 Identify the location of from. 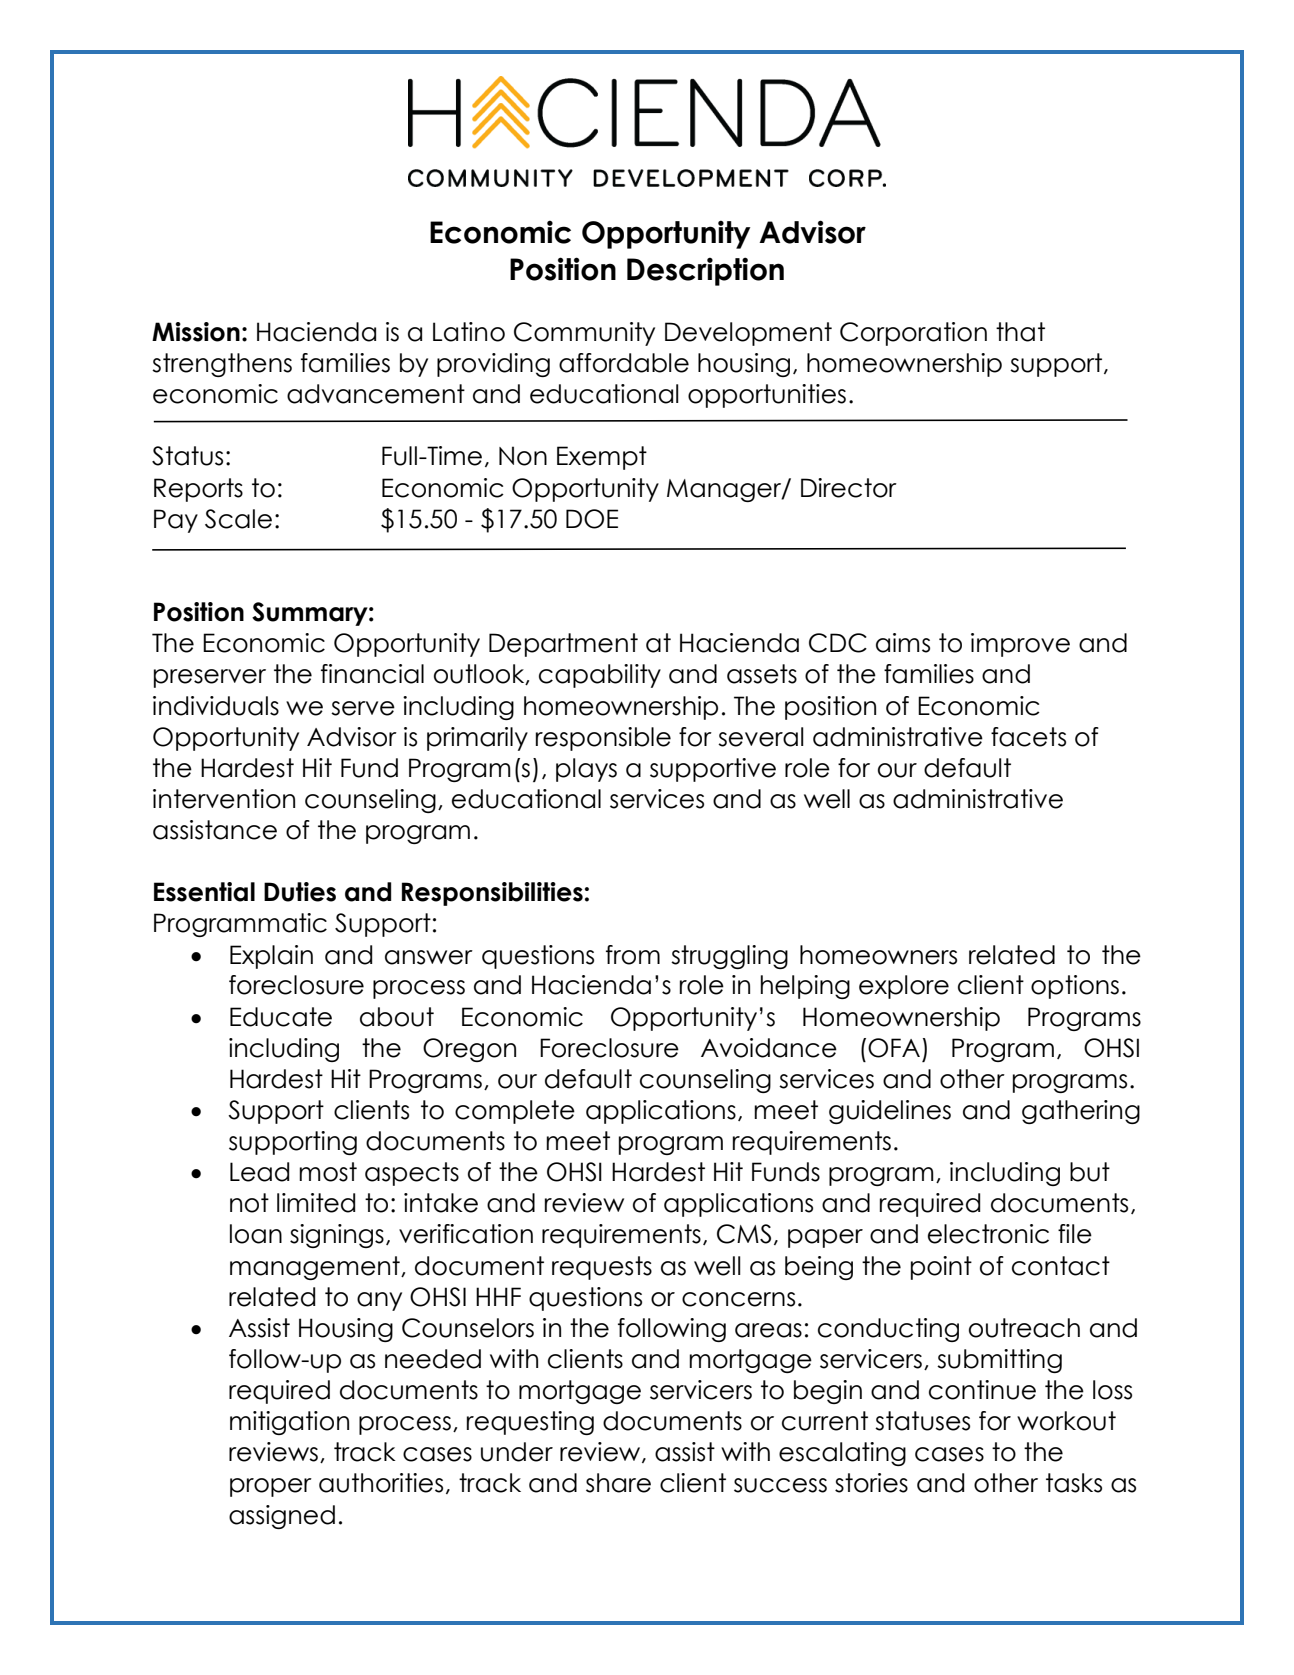
(633, 955).
